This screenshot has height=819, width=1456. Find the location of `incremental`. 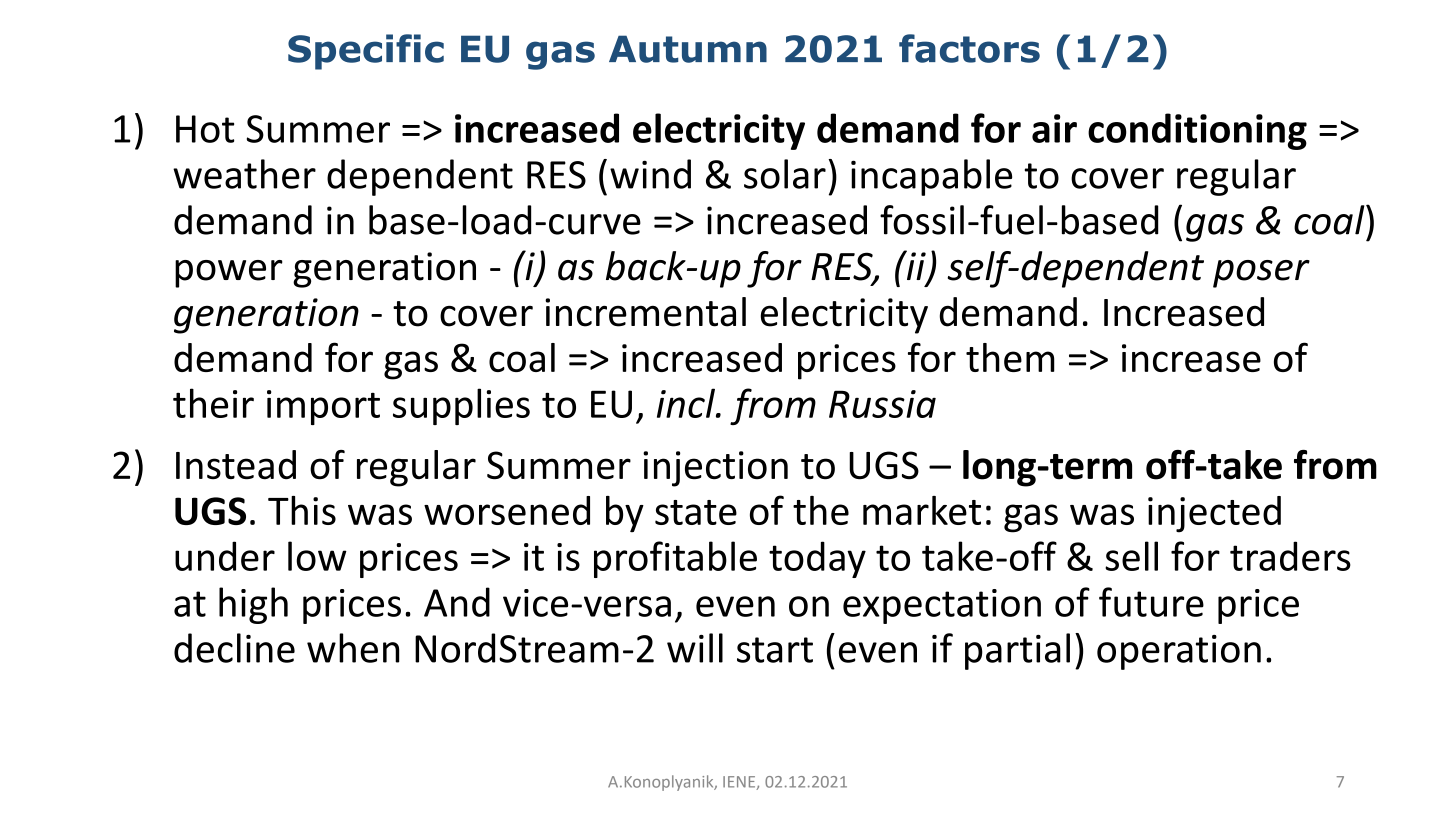

incremental is located at coordinates (645, 312).
